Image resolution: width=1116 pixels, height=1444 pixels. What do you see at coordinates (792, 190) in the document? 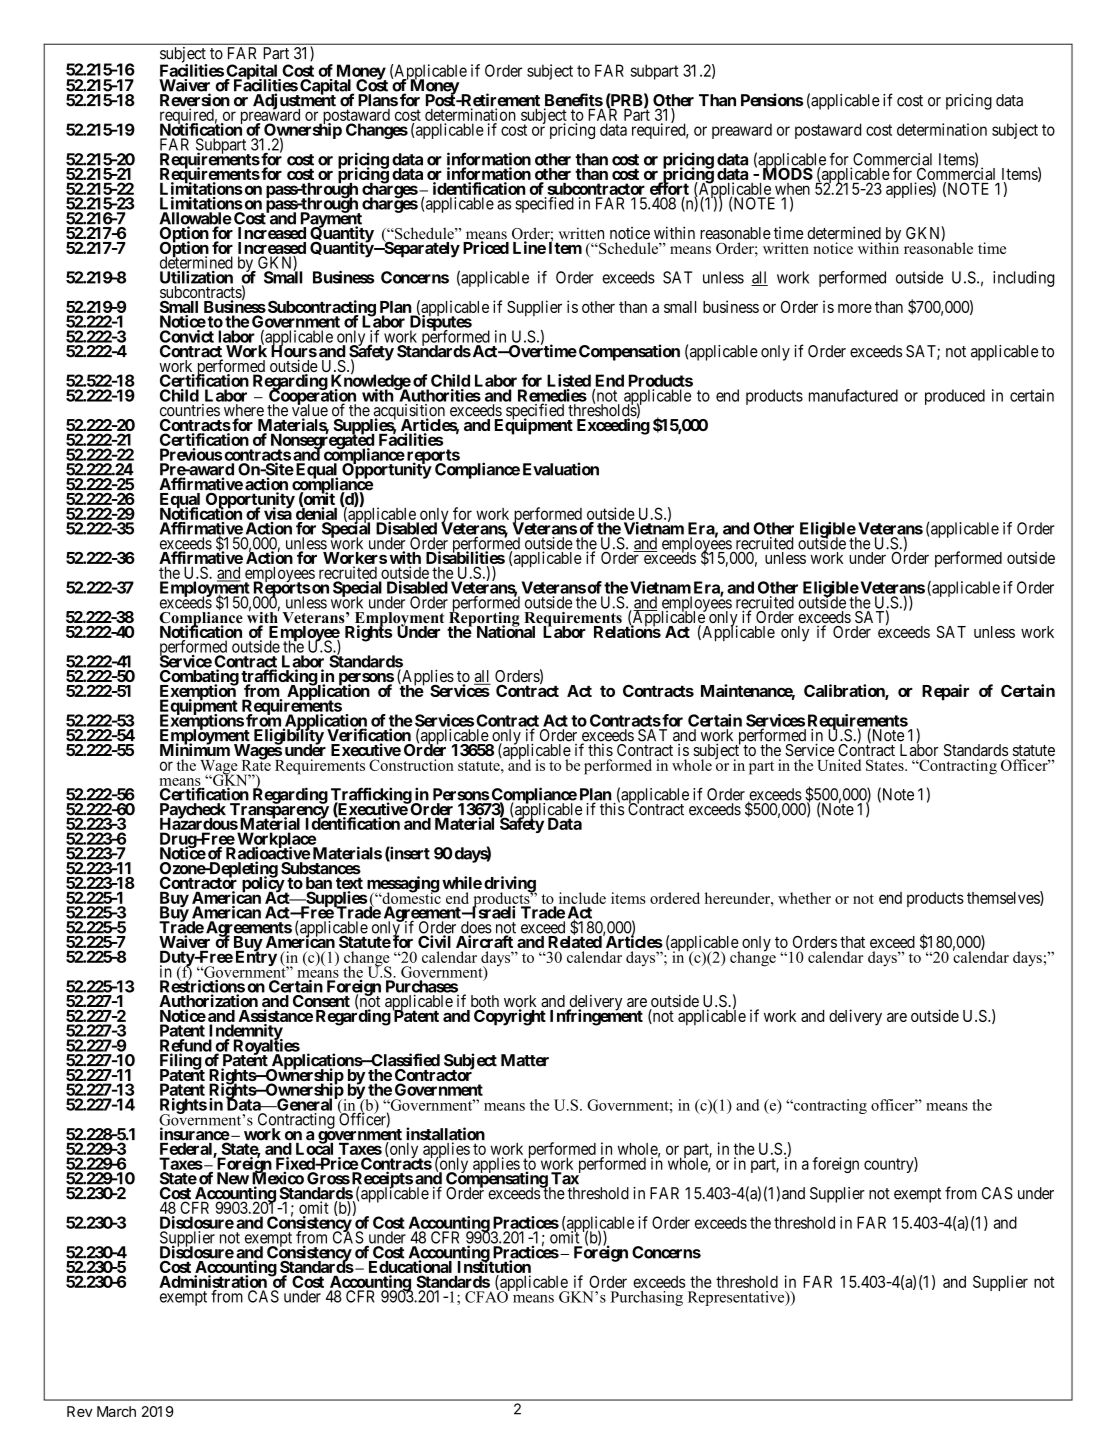
I see `when` at bounding box center [792, 190].
